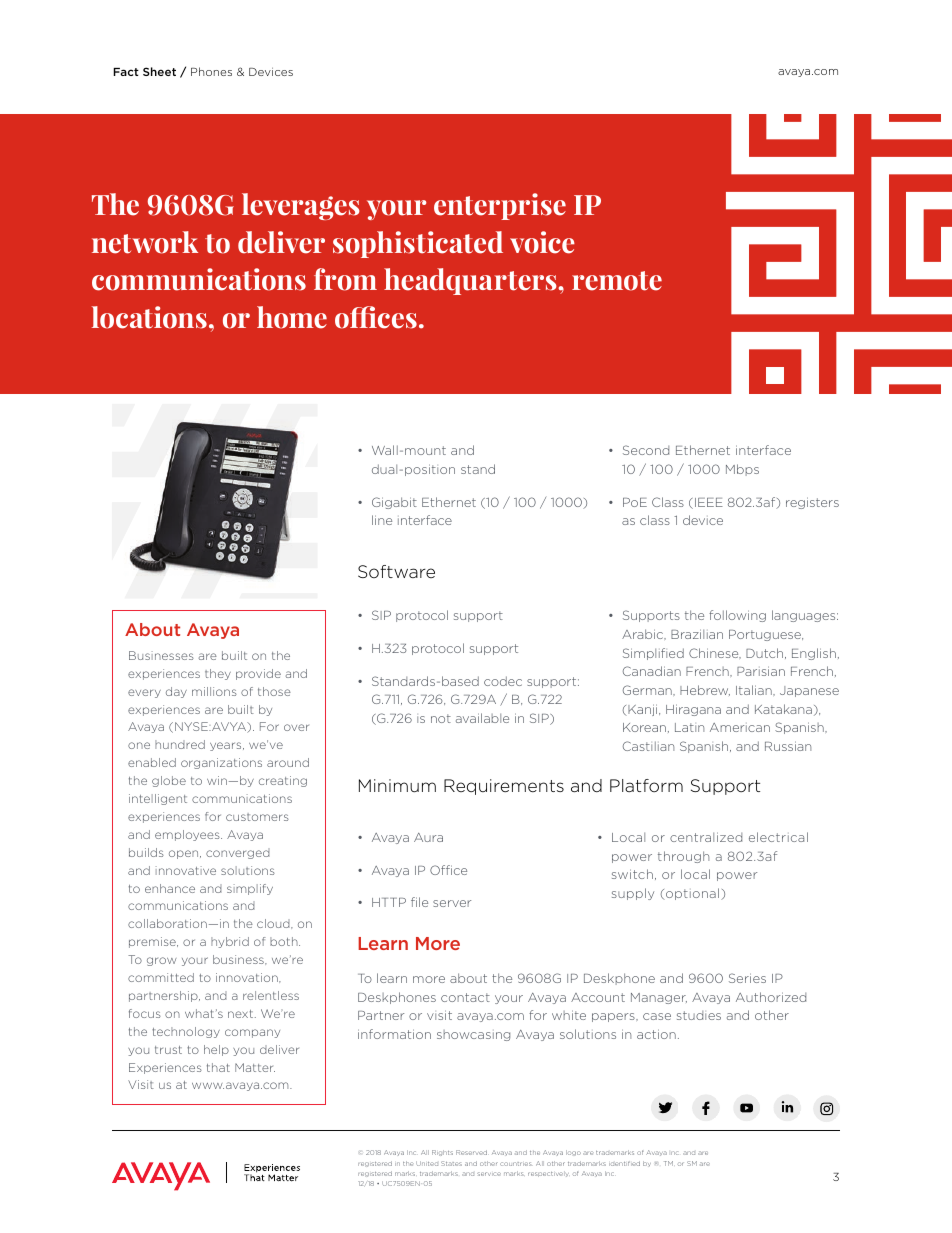 The width and height of the screenshot is (952, 1233). What do you see at coordinates (503, 681) in the screenshot?
I see `codec` at bounding box center [503, 681].
